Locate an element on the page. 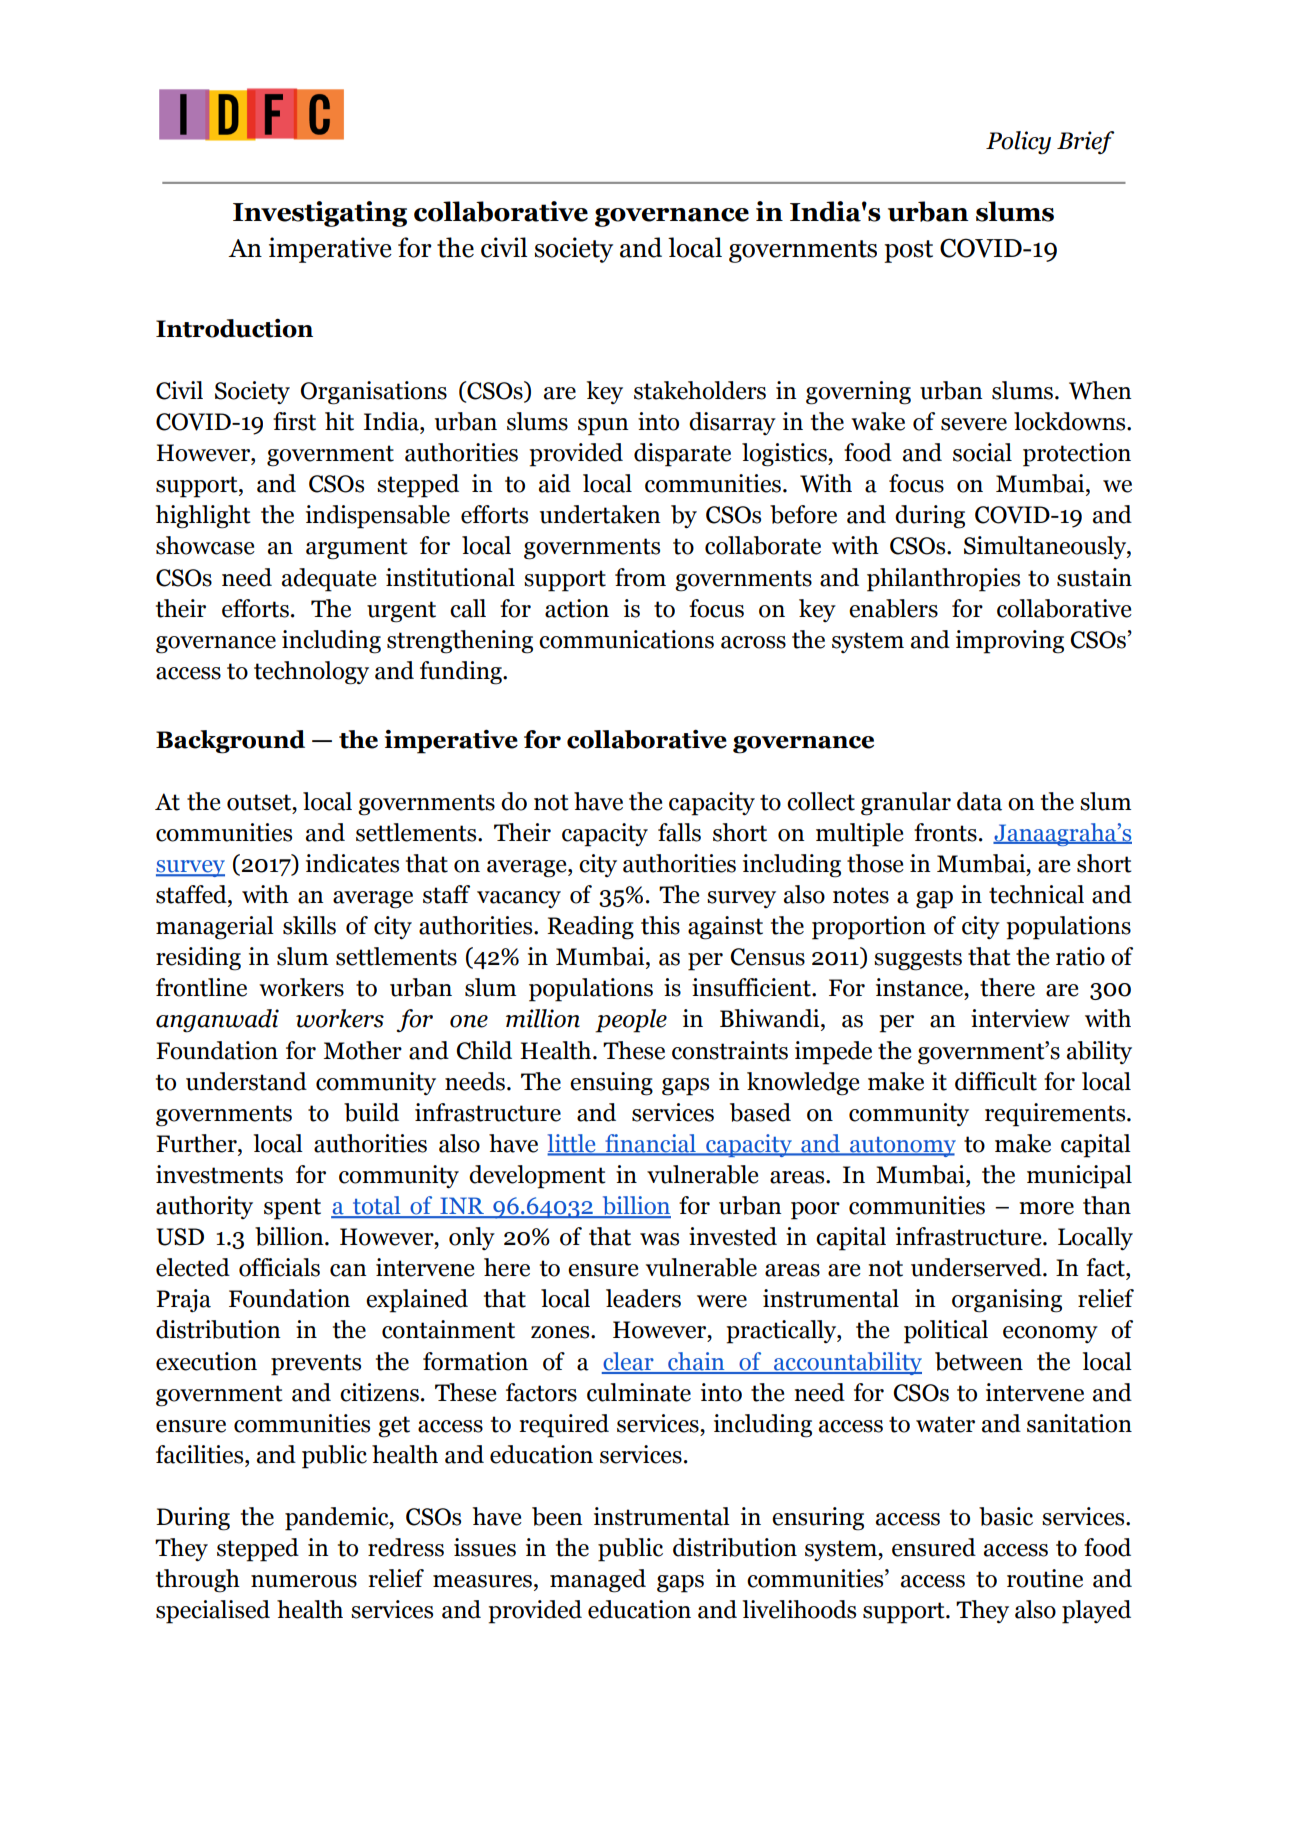 This page has height=1822, width=1290. managed is located at coordinates (598, 1581).
